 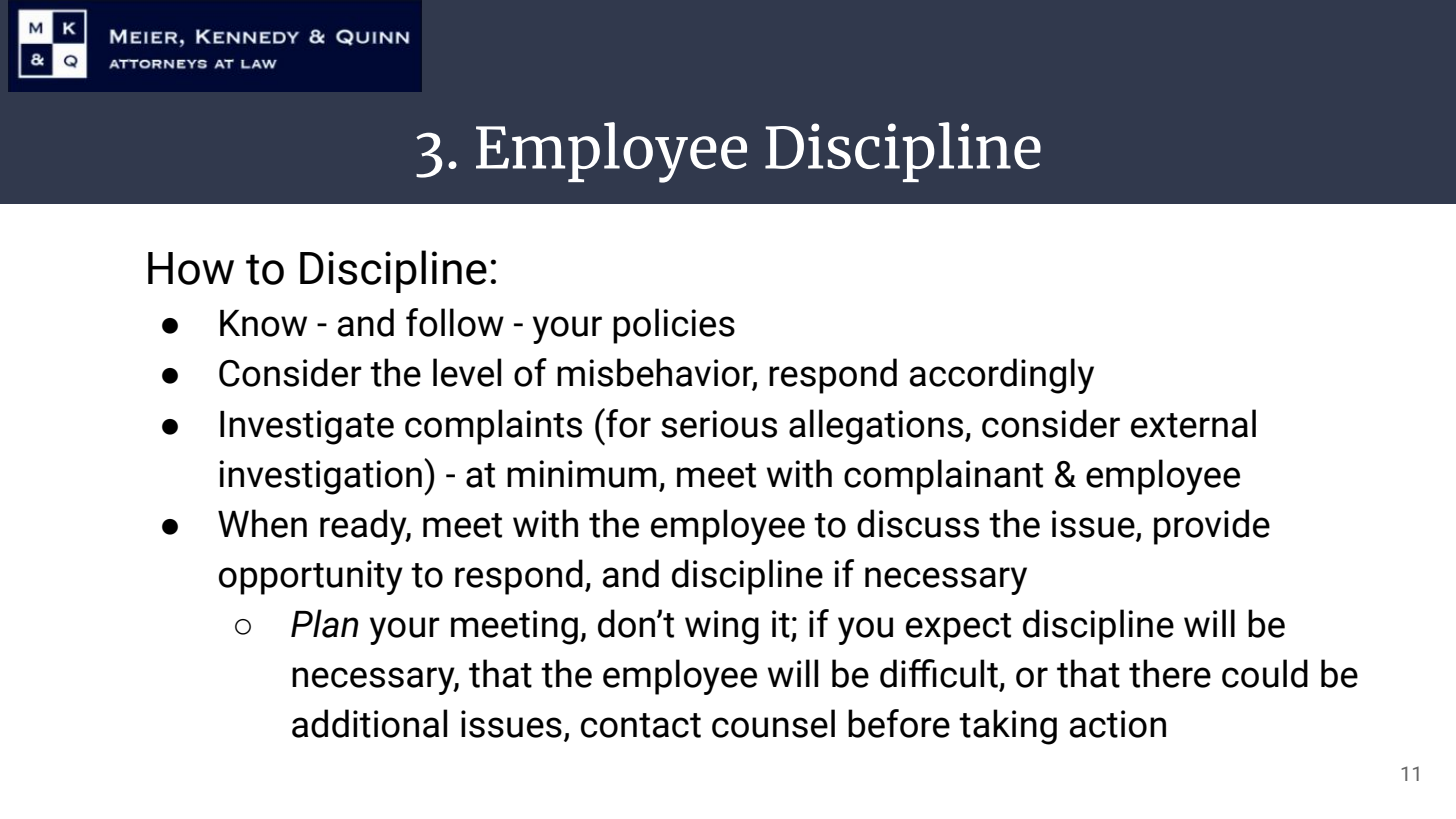 I want to click on investigation, so click(x=320, y=477).
